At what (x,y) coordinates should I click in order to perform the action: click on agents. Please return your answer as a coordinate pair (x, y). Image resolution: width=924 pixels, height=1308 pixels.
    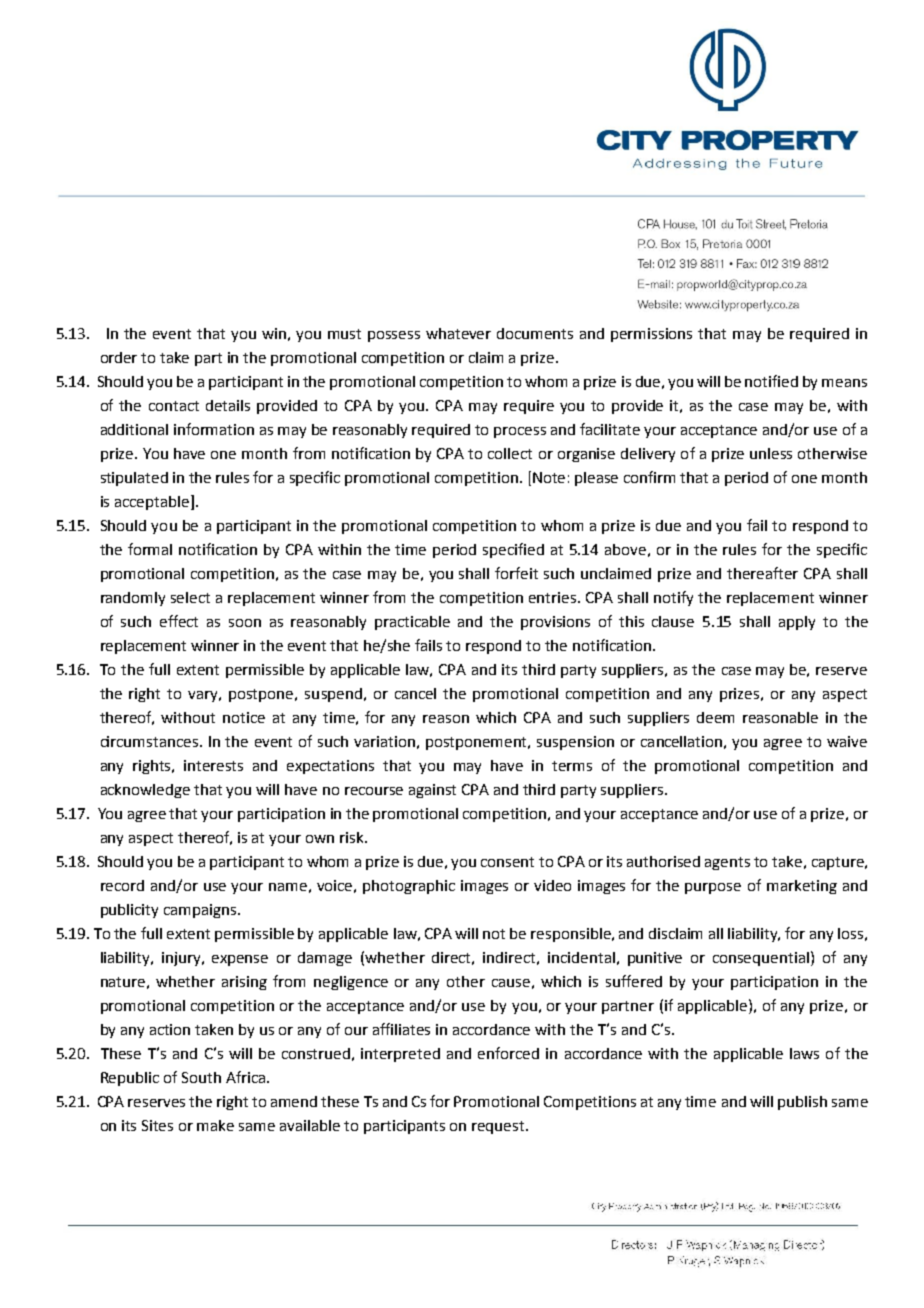
    Looking at the image, I should click on (727, 863).
